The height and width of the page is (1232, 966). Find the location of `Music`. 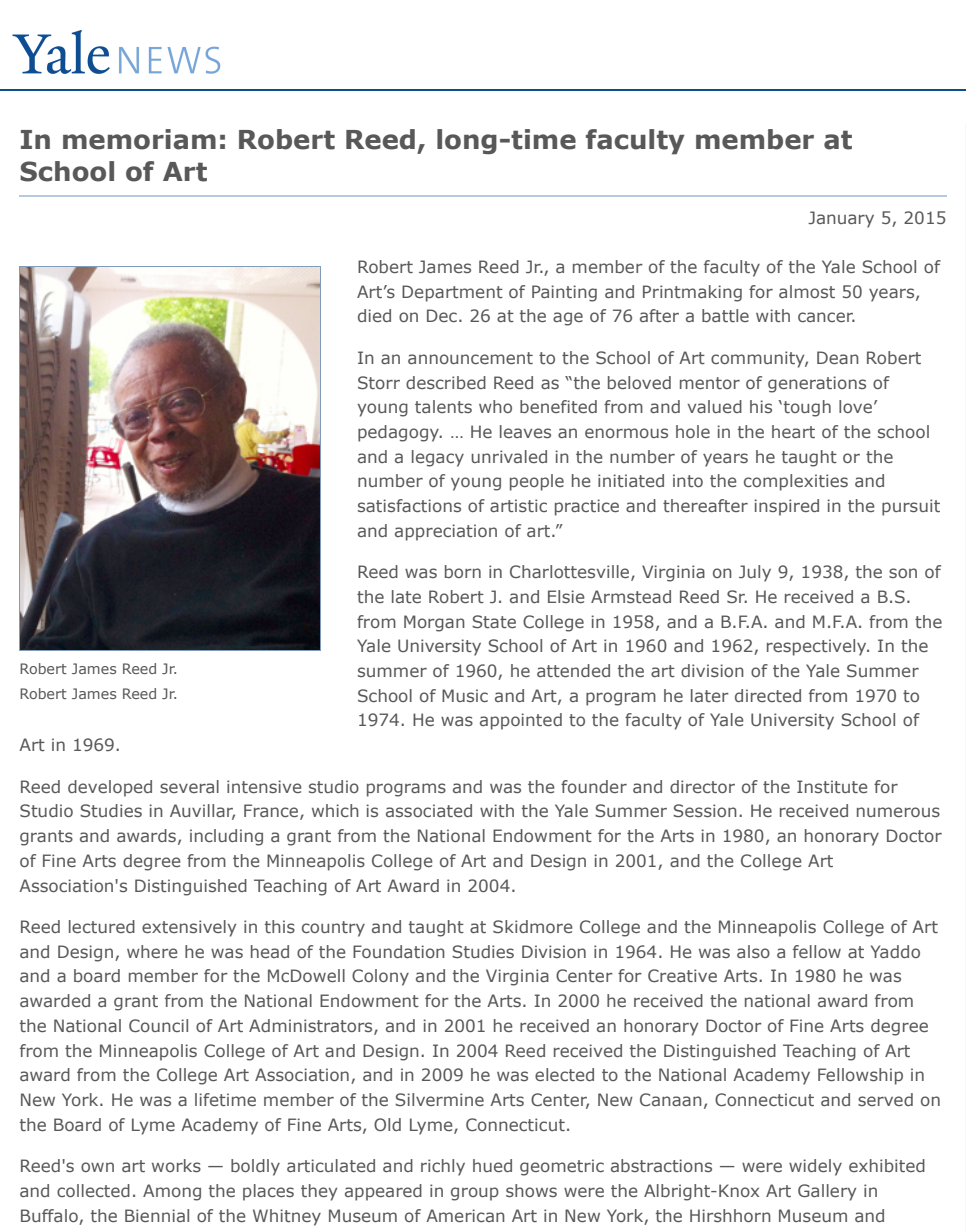

Music is located at coordinates (465, 695).
